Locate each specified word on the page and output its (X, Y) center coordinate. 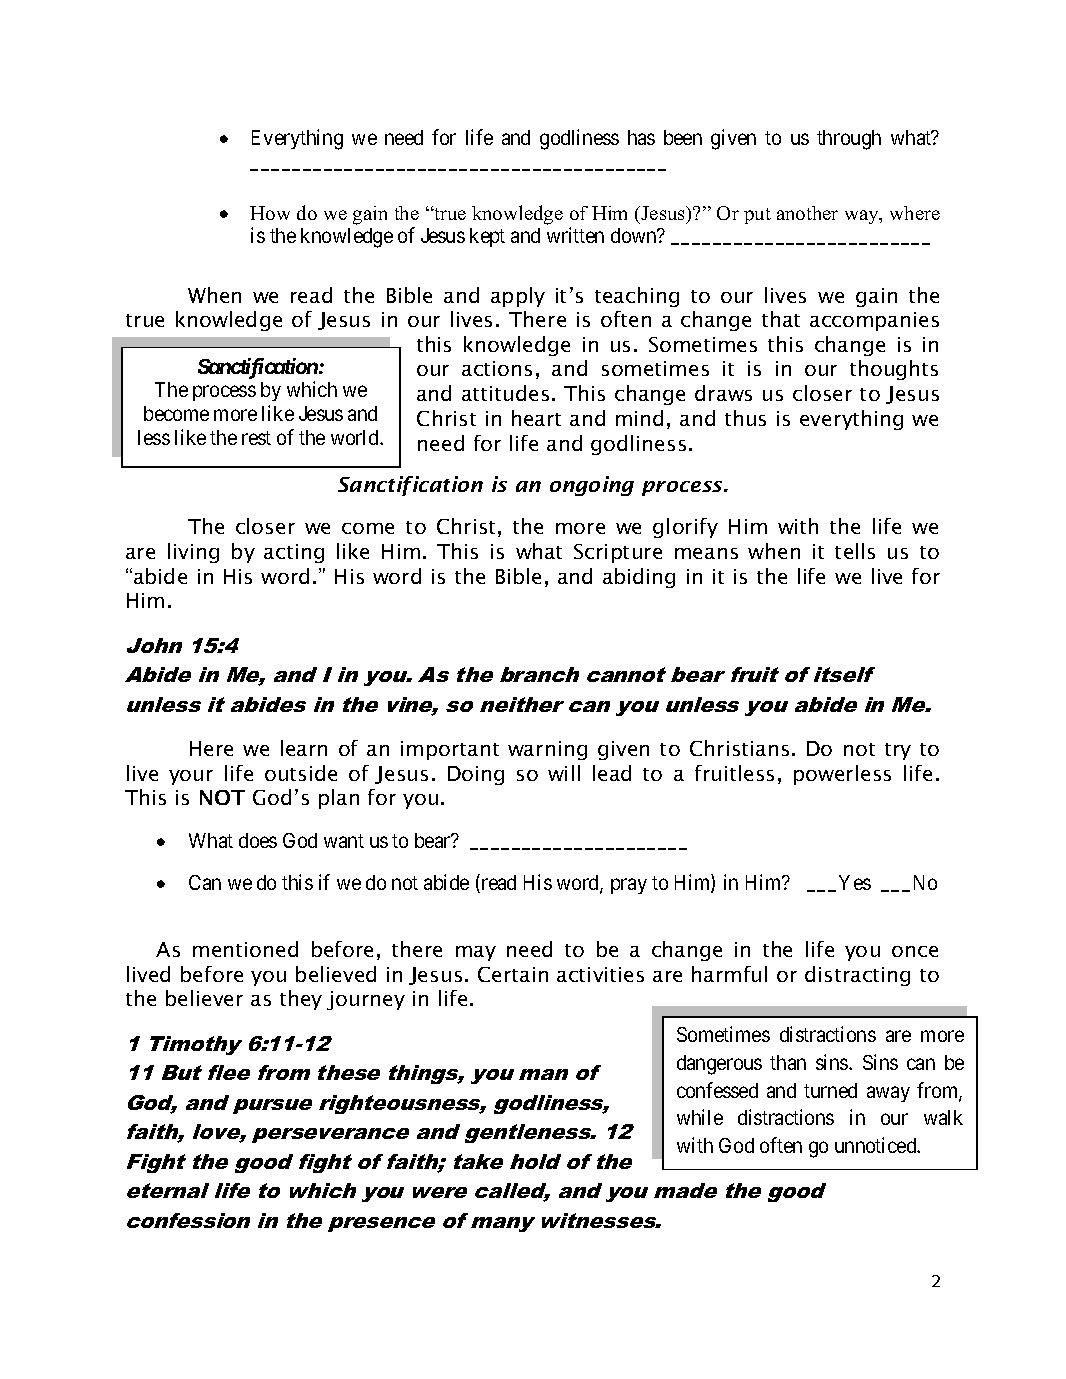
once (915, 951)
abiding (639, 578)
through (849, 140)
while (700, 1117)
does (258, 840)
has (641, 137)
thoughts (894, 370)
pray (629, 886)
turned (830, 1090)
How (270, 213)
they (301, 1000)
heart (536, 418)
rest (256, 438)
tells (855, 551)
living (193, 553)
